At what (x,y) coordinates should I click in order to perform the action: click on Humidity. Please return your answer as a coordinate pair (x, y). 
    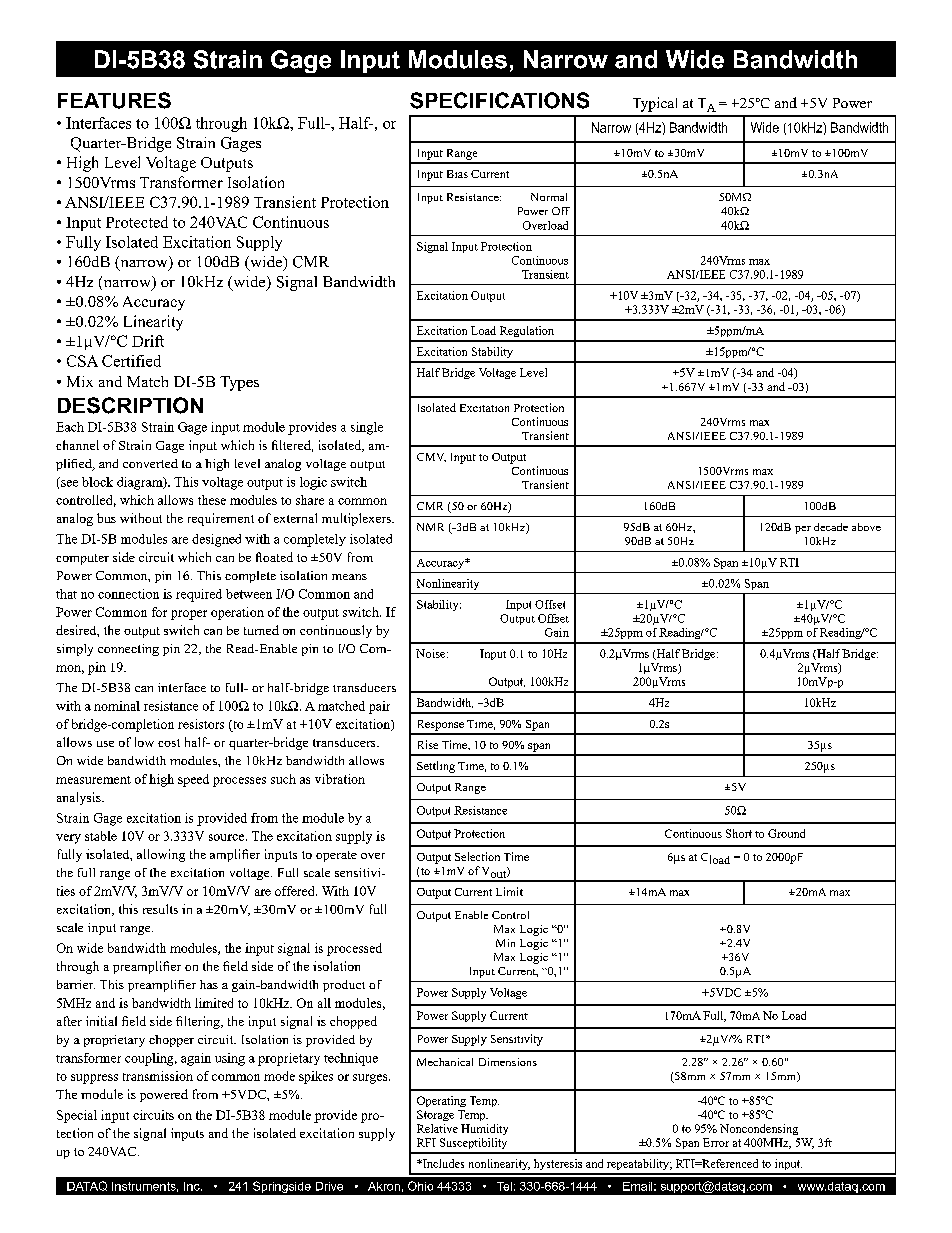
    Looking at the image, I should click on (484, 1129).
